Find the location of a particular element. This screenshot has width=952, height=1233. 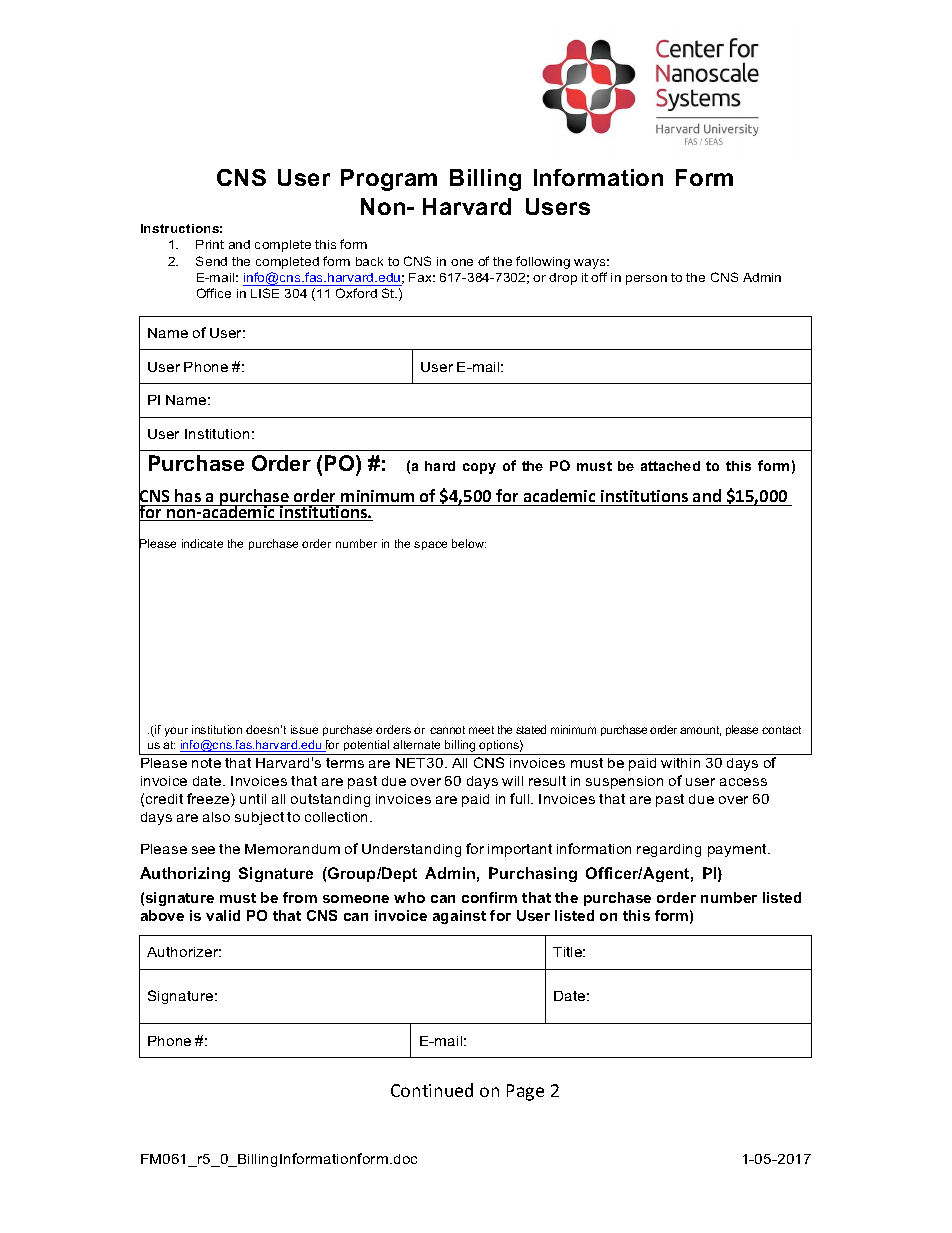

Print is located at coordinates (210, 244).
